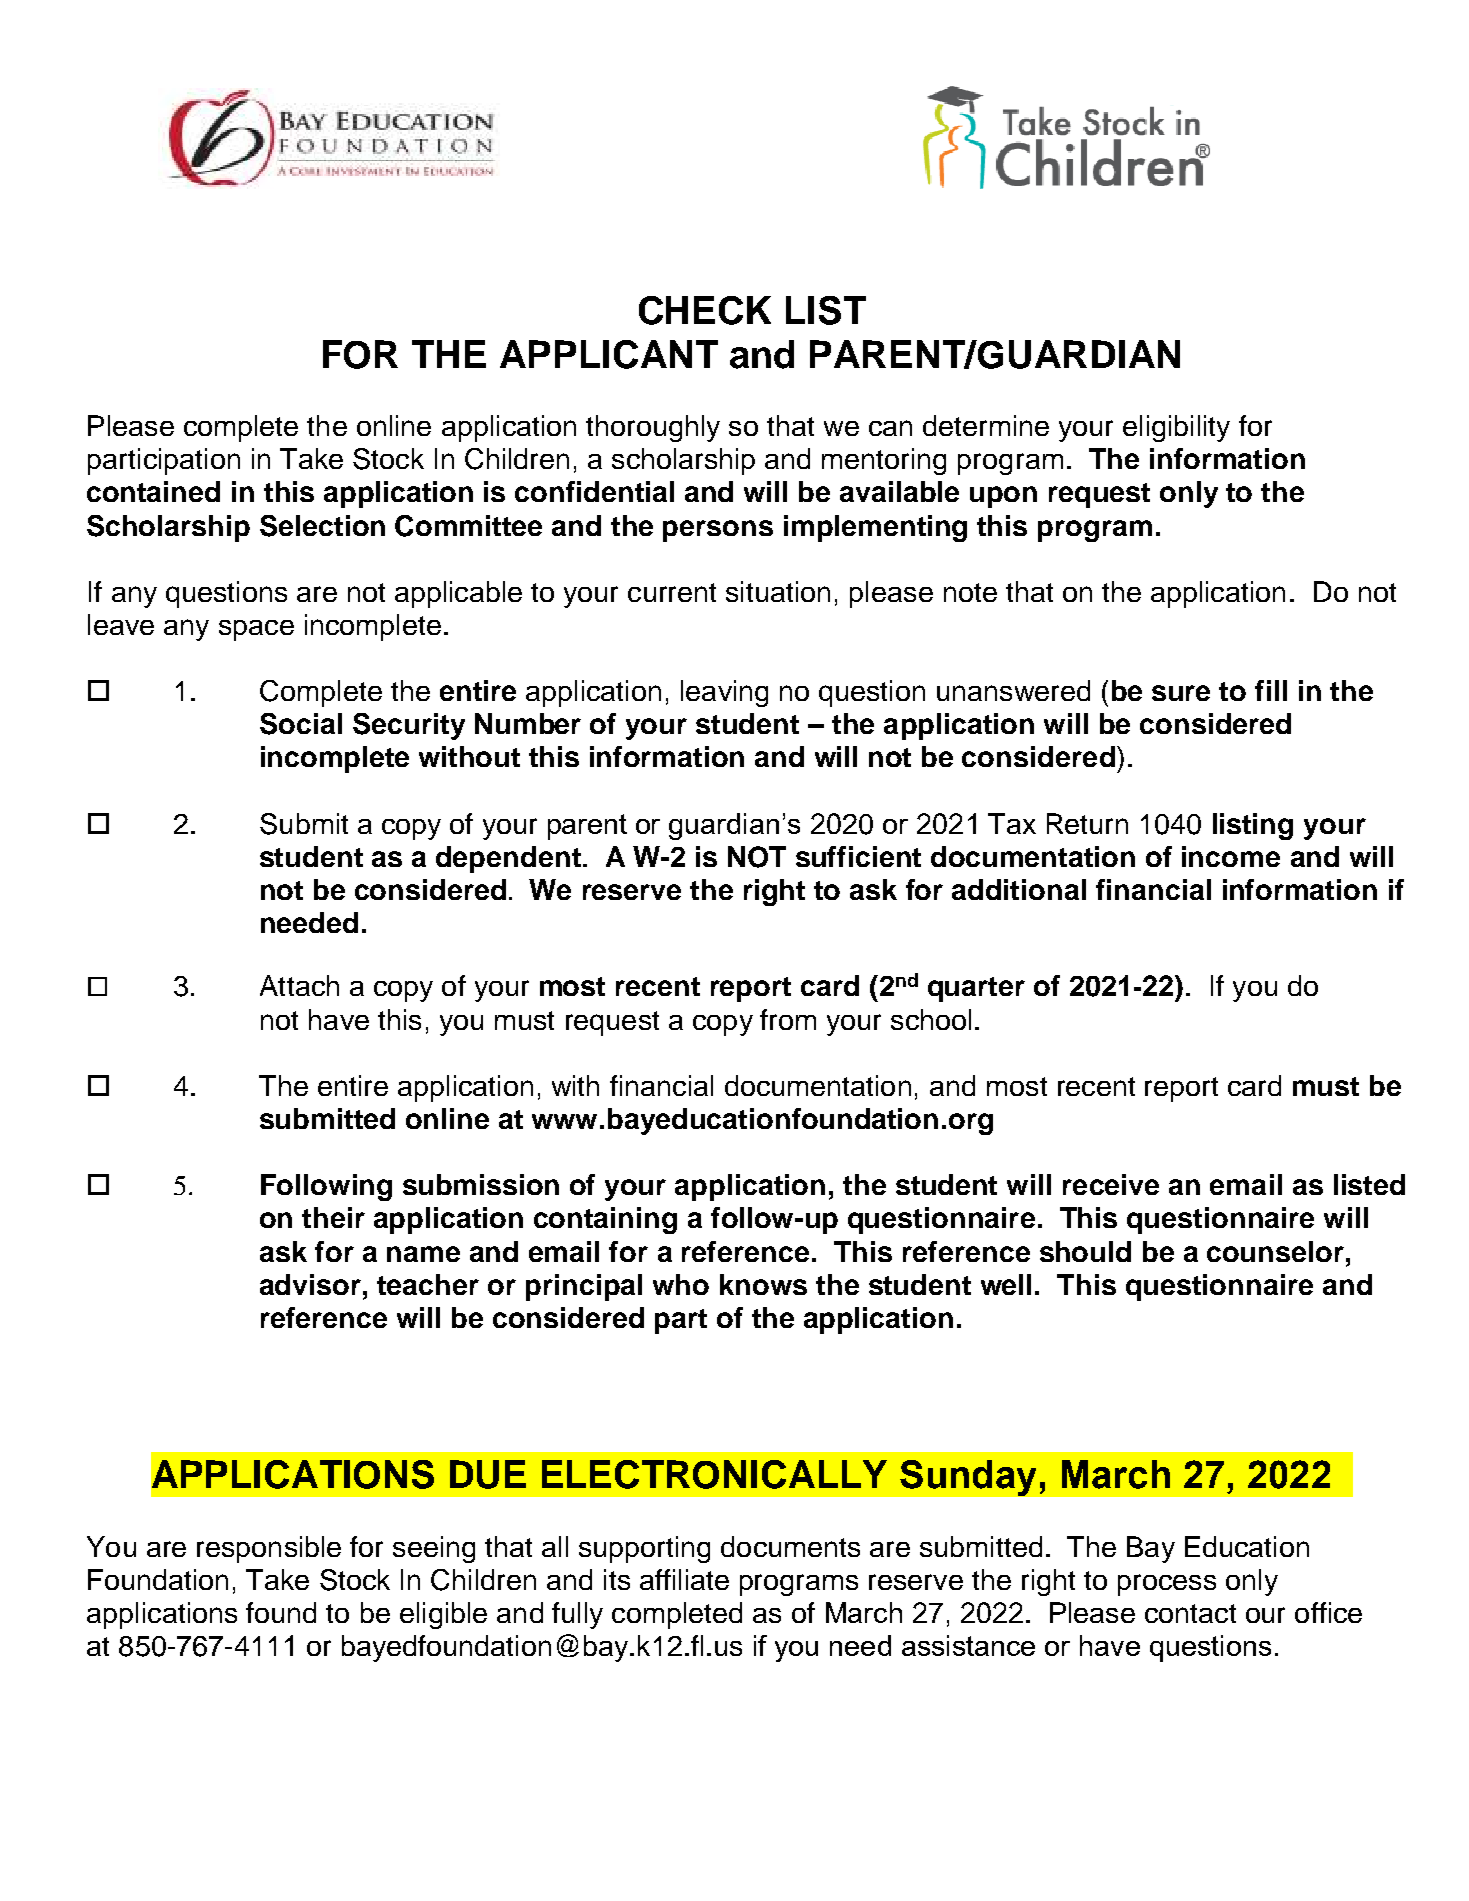 The image size is (1469, 1901). What do you see at coordinates (269, 1549) in the screenshot?
I see `responsible` at bounding box center [269, 1549].
